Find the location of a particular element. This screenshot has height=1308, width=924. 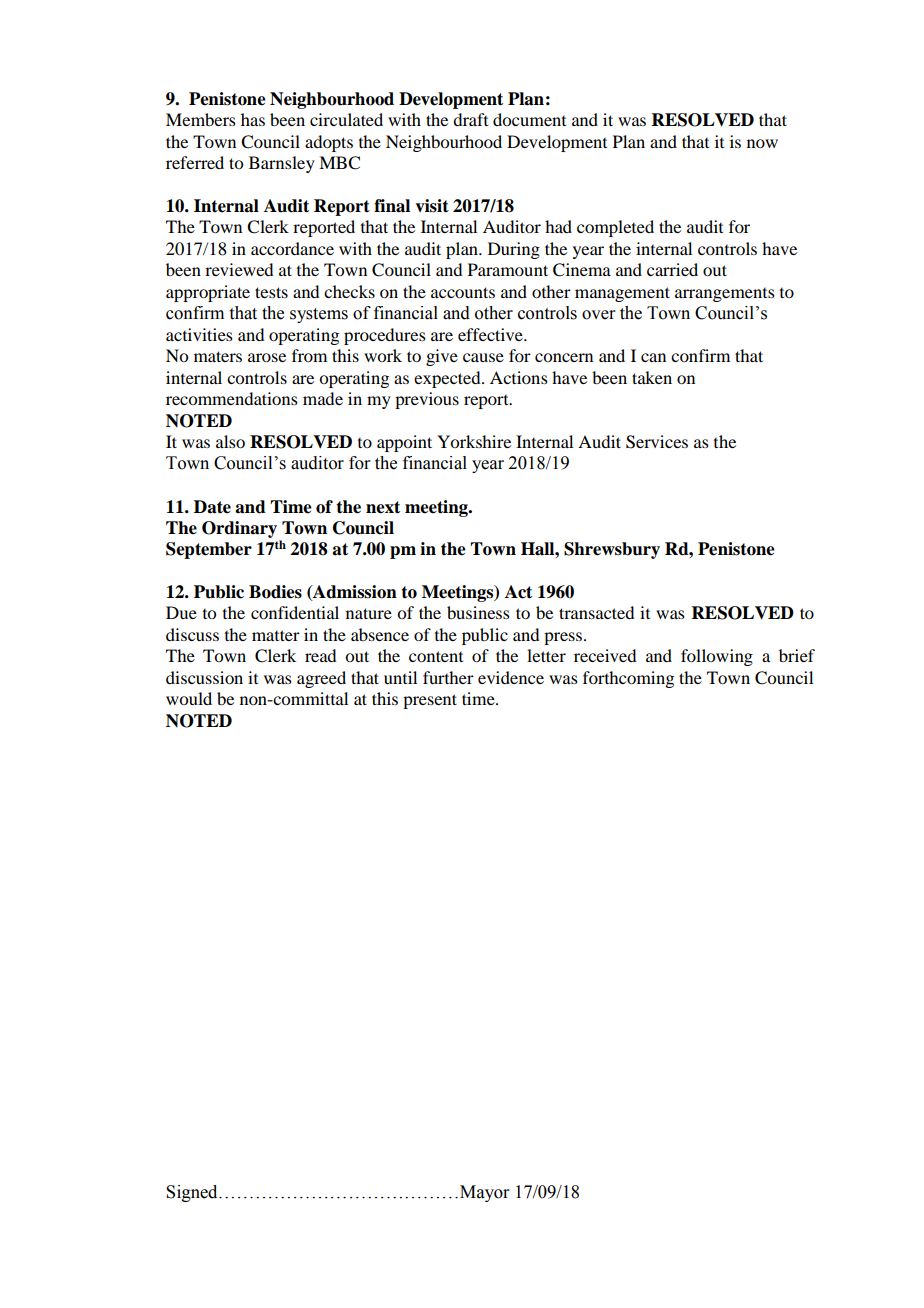

has is located at coordinates (253, 119).
